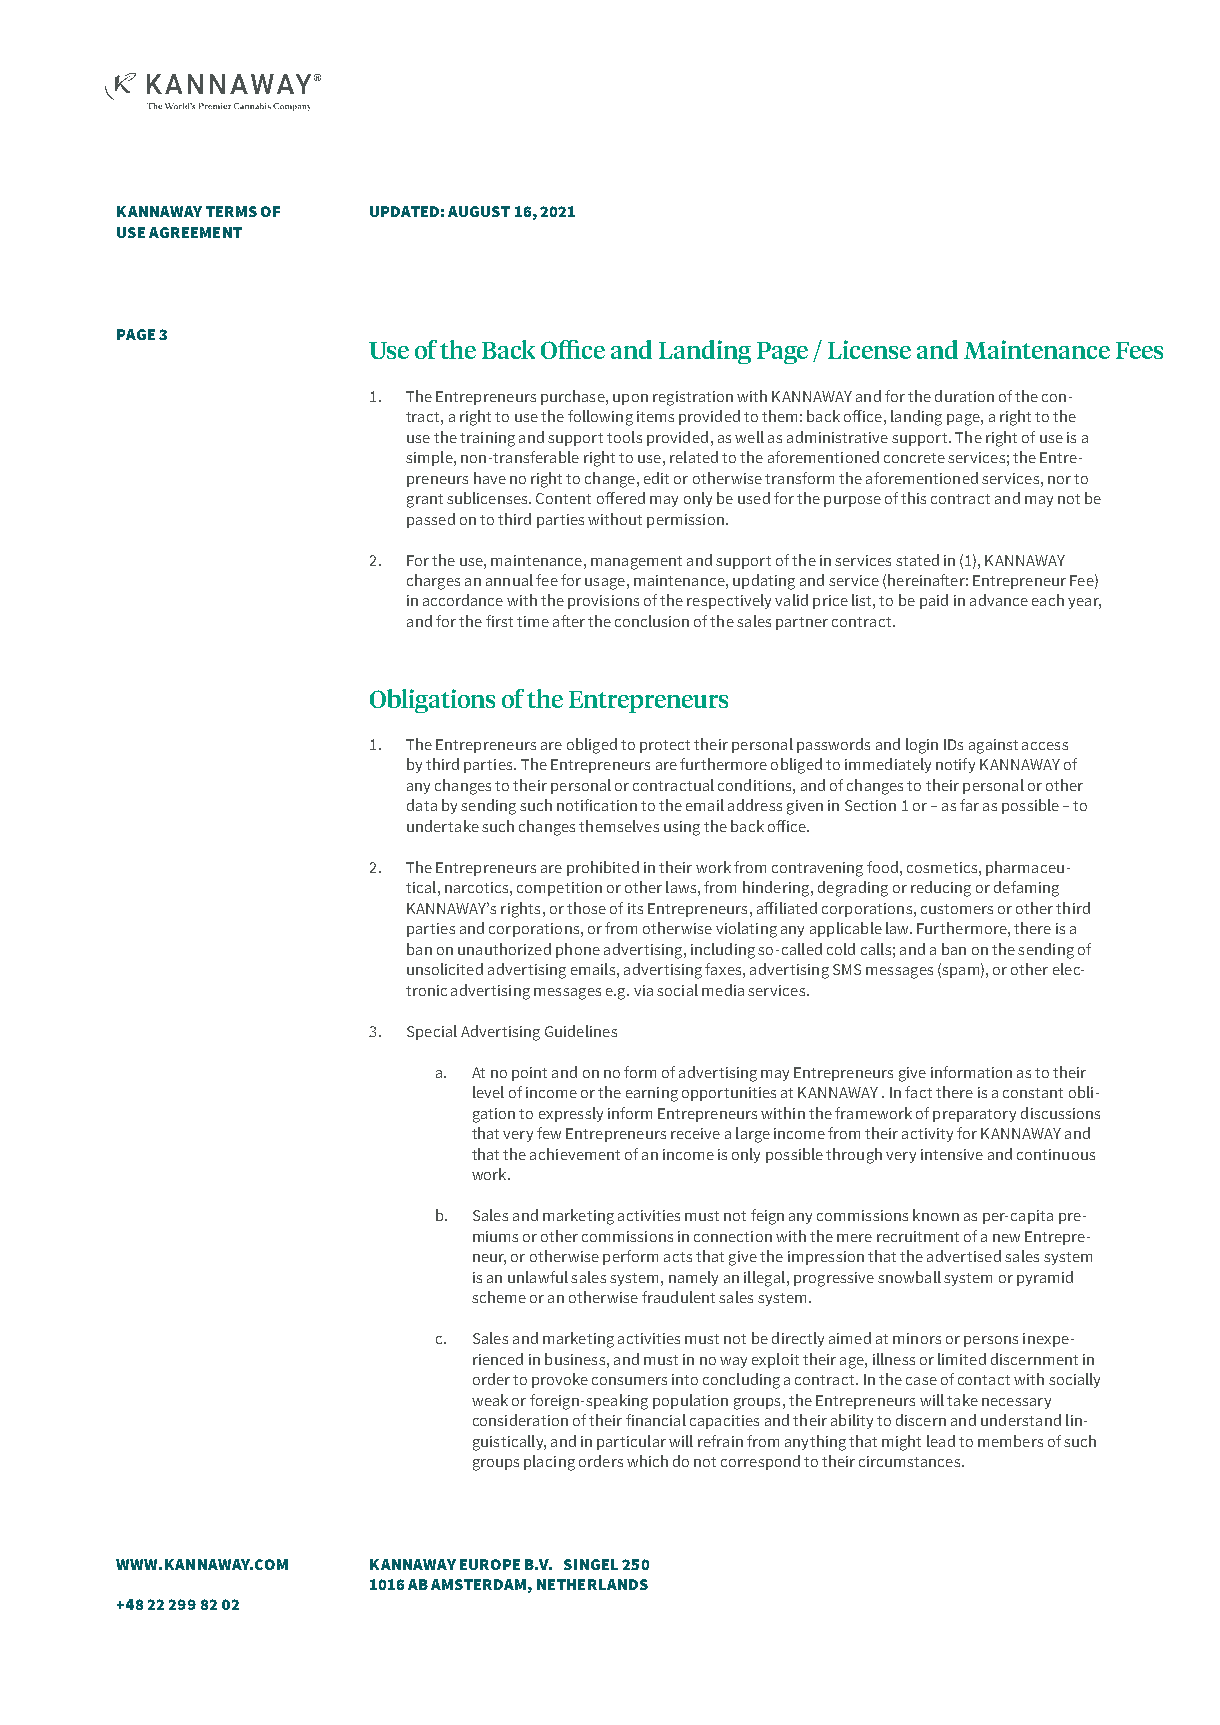  I want to click on its, so click(635, 908).
